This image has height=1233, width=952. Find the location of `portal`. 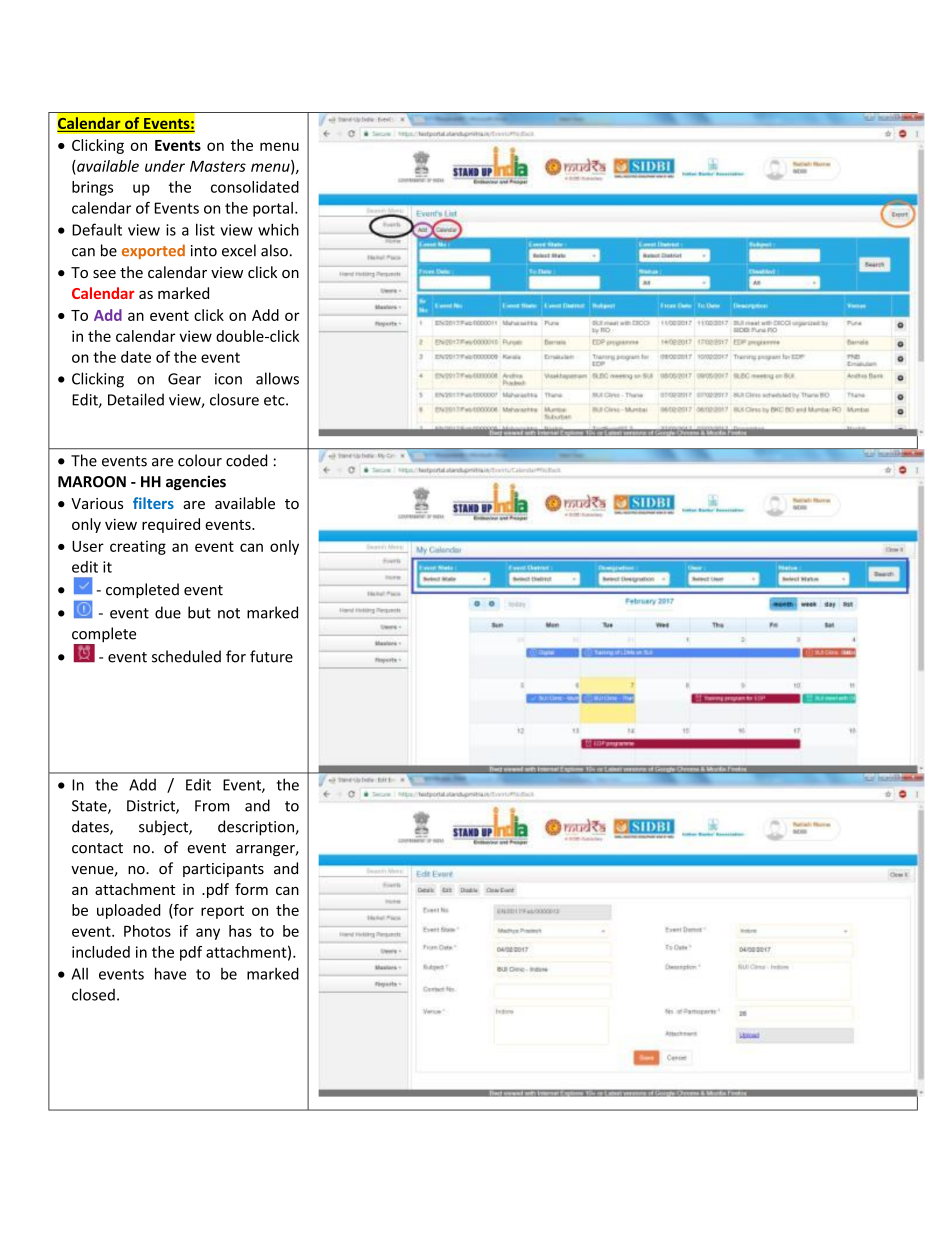

portal is located at coordinates (273, 209).
